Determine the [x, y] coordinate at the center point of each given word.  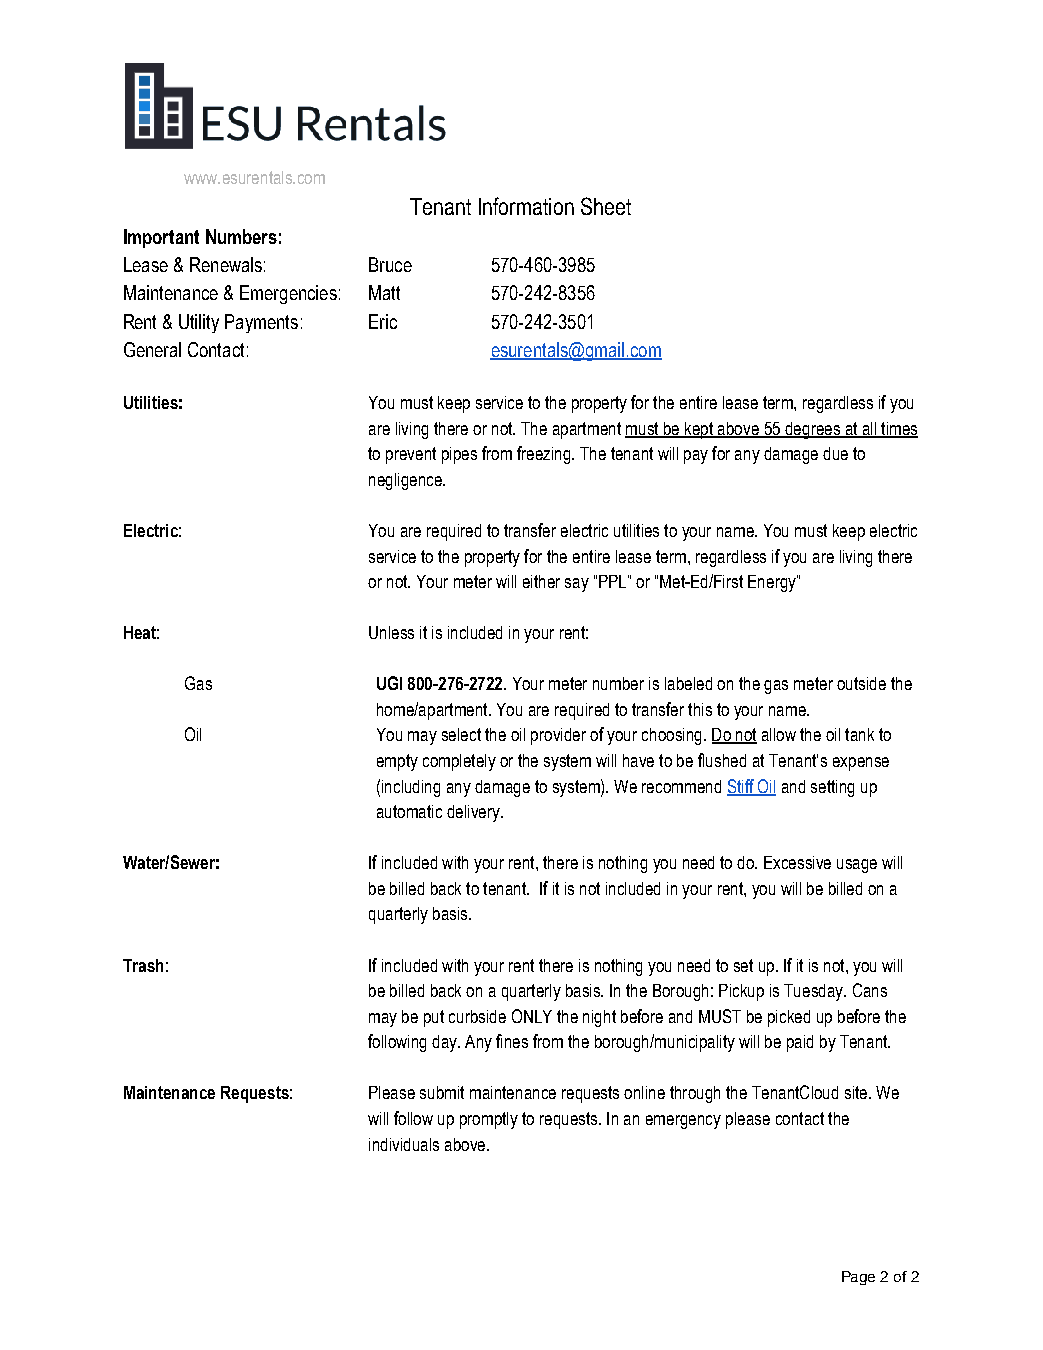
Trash [143, 965]
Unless [391, 632]
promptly [489, 1120]
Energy [773, 583]
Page [858, 1278]
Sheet [606, 206]
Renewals [226, 264]
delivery [474, 813]
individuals [404, 1144]
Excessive [797, 862]
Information [526, 206]
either [541, 581]
